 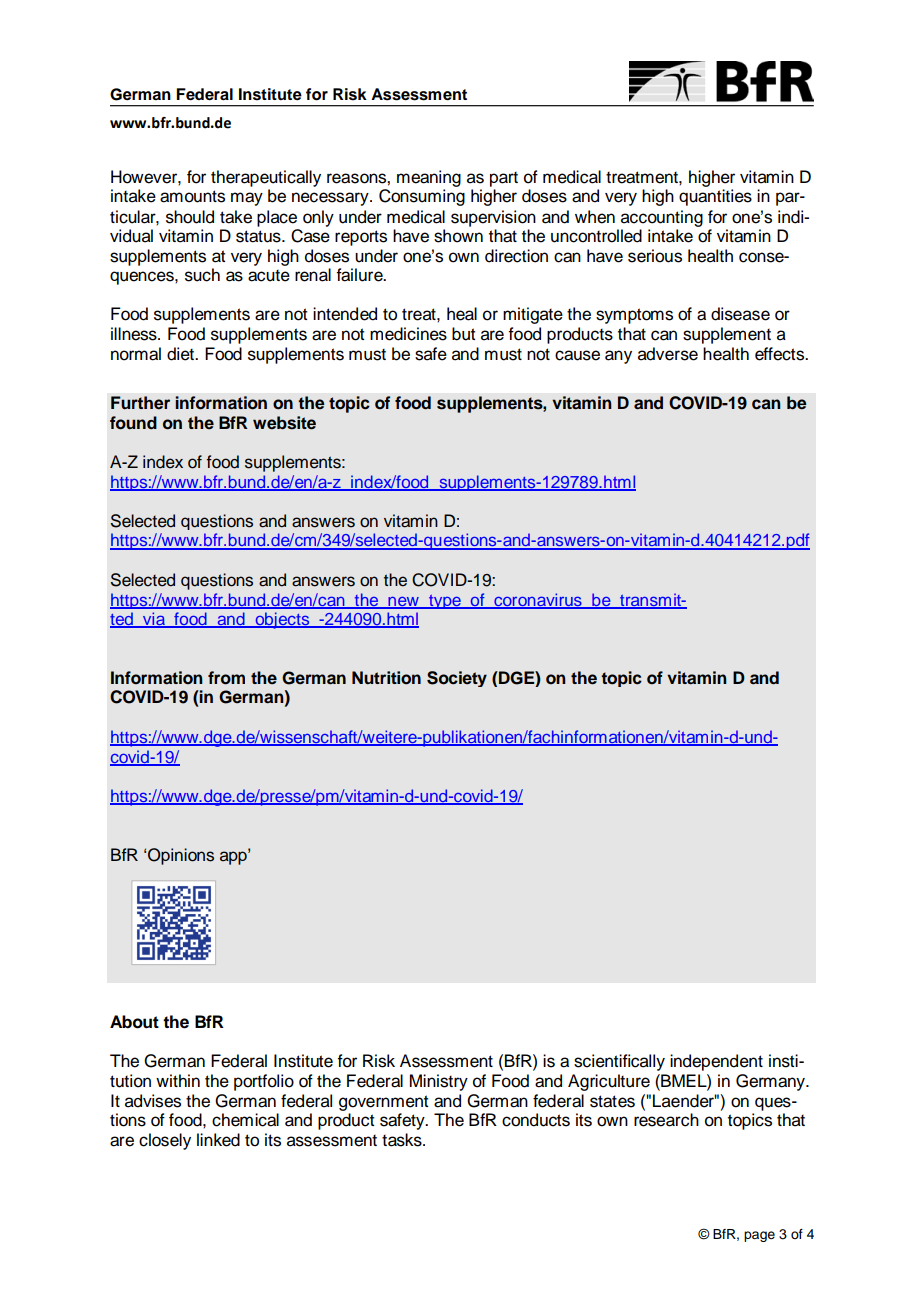 I want to click on quantities, so click(x=715, y=197).
